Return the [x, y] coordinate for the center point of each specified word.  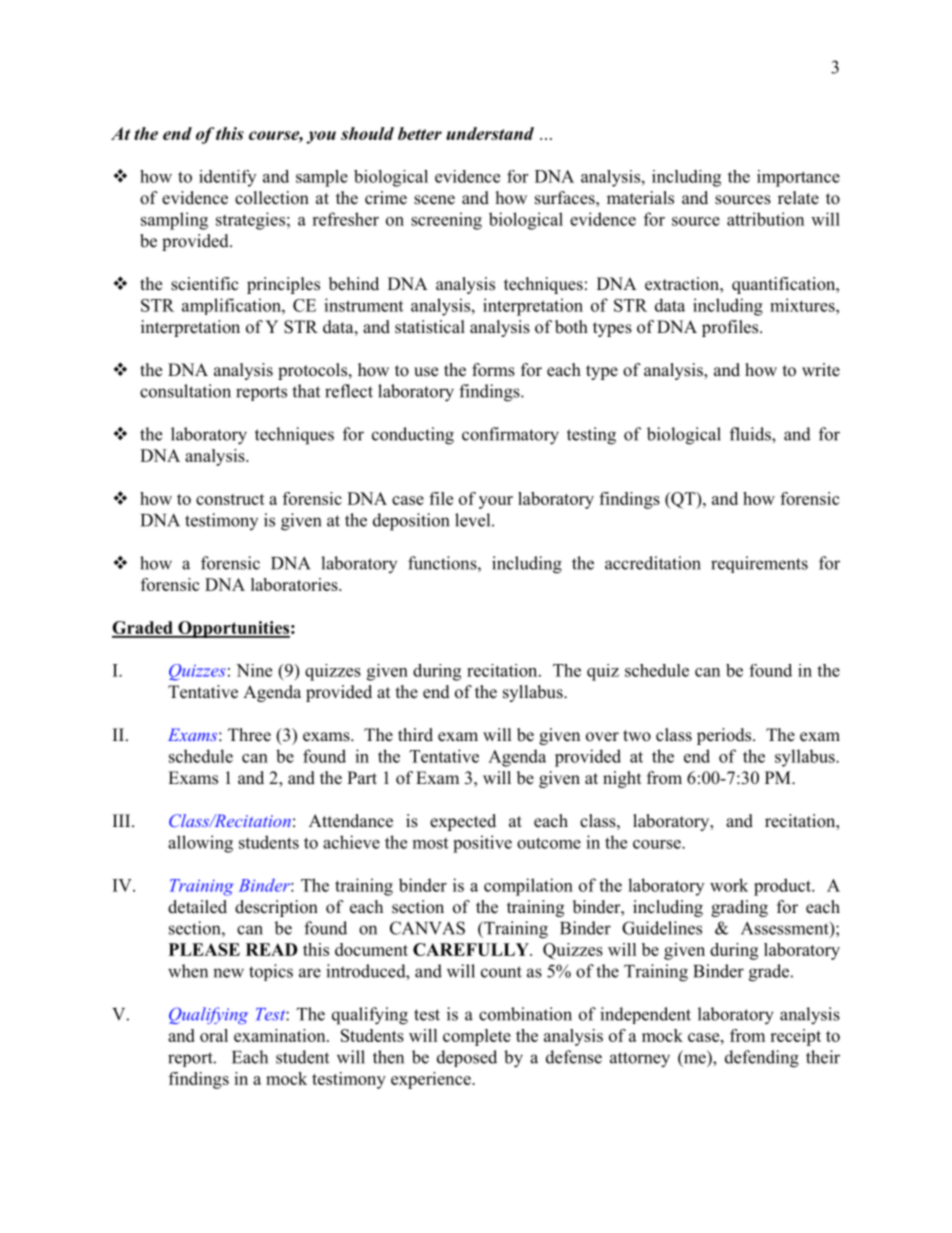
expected [463, 822]
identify [227, 178]
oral [214, 1035]
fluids [751, 434]
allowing [200, 844]
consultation [185, 391]
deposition [411, 522]
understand [490, 133]
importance [798, 178]
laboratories [295, 584]
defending [762, 1059]
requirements [759, 564]
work [729, 885]
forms [493, 370]
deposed [467, 1058]
